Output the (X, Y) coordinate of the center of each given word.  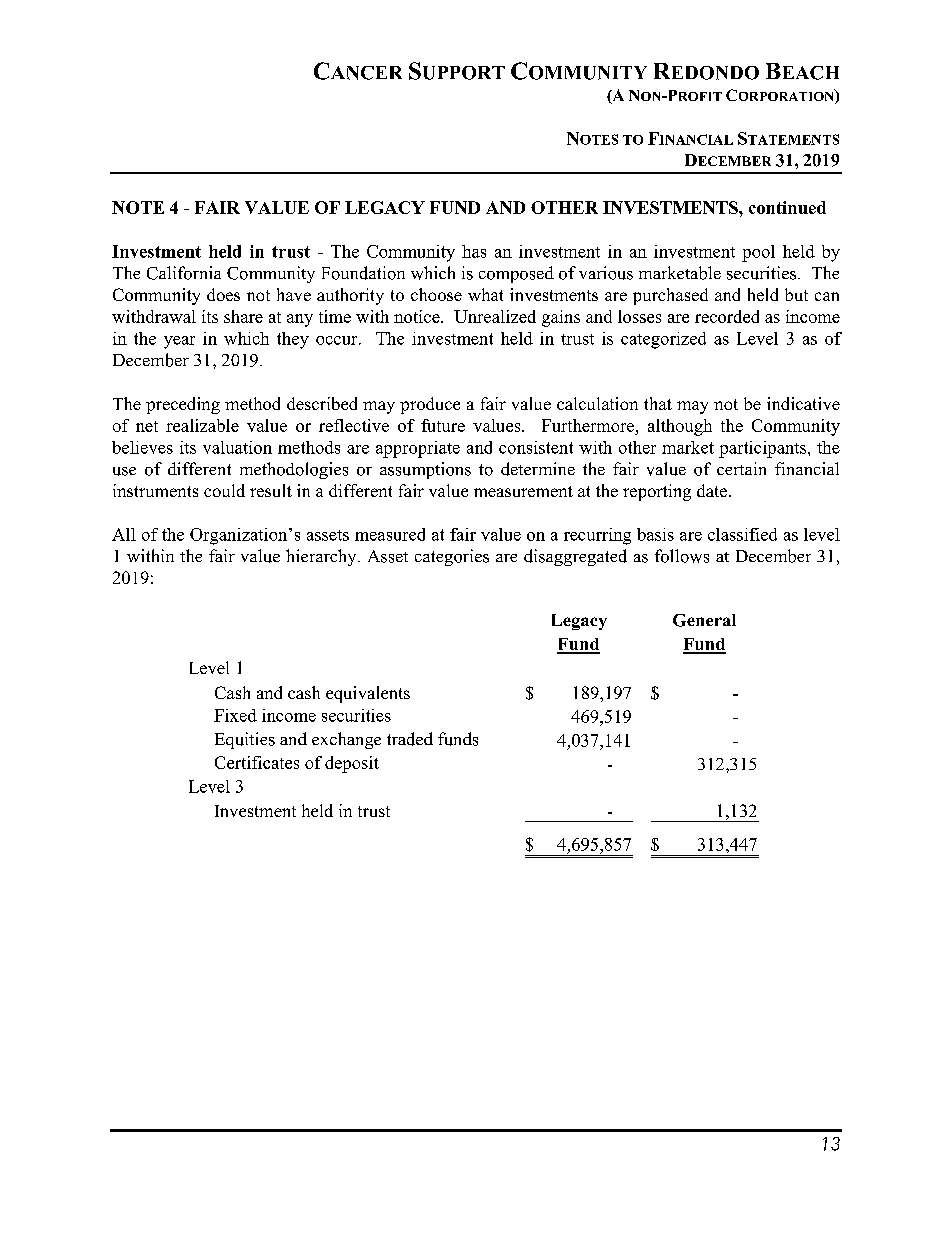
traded (410, 739)
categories (452, 557)
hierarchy (322, 557)
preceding (183, 405)
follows (682, 556)
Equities (245, 740)
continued (787, 207)
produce (430, 405)
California (184, 273)
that (658, 403)
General (704, 620)
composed (516, 274)
